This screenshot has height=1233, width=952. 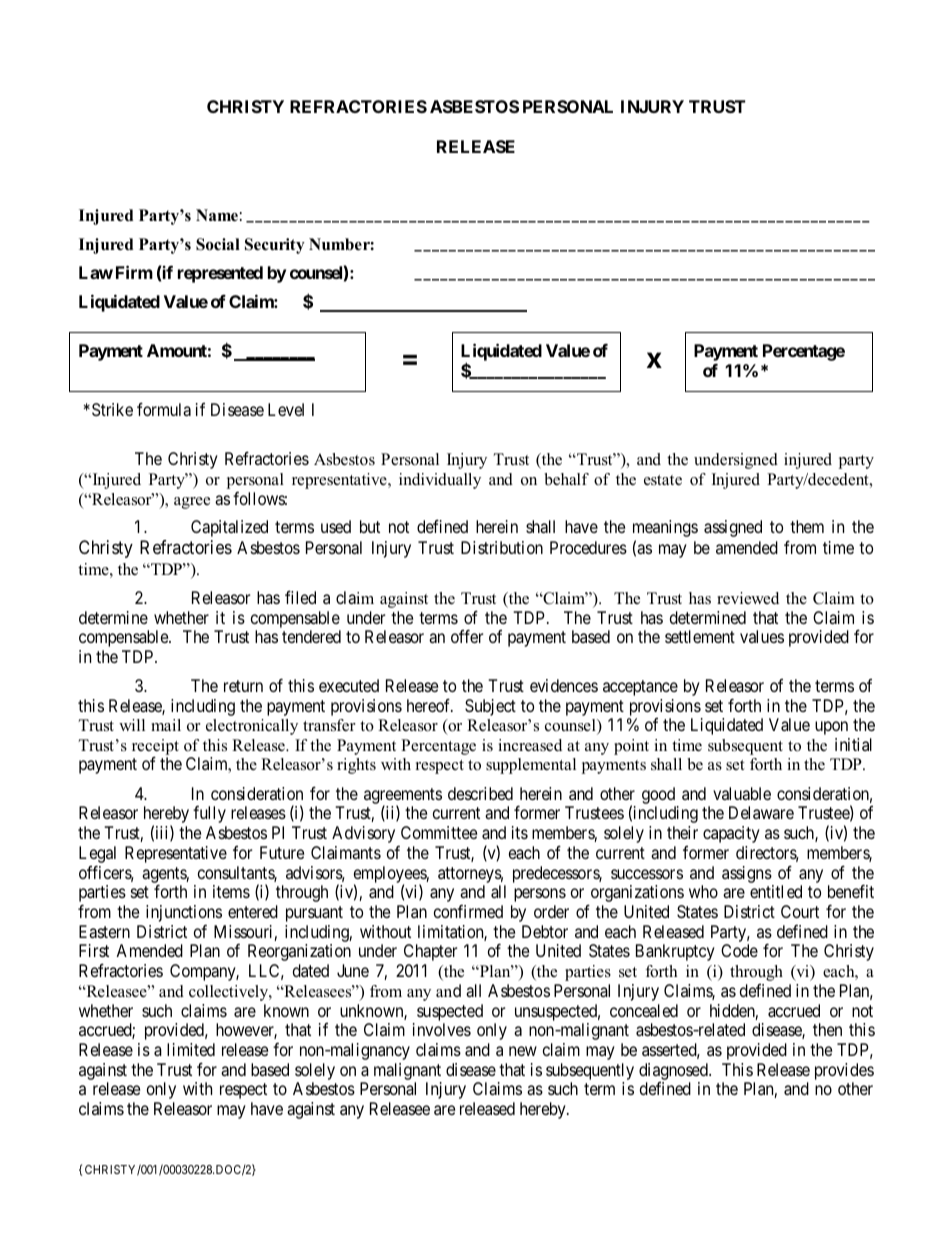 What do you see at coordinates (442, 1029) in the screenshot?
I see `involves` at bounding box center [442, 1029].
